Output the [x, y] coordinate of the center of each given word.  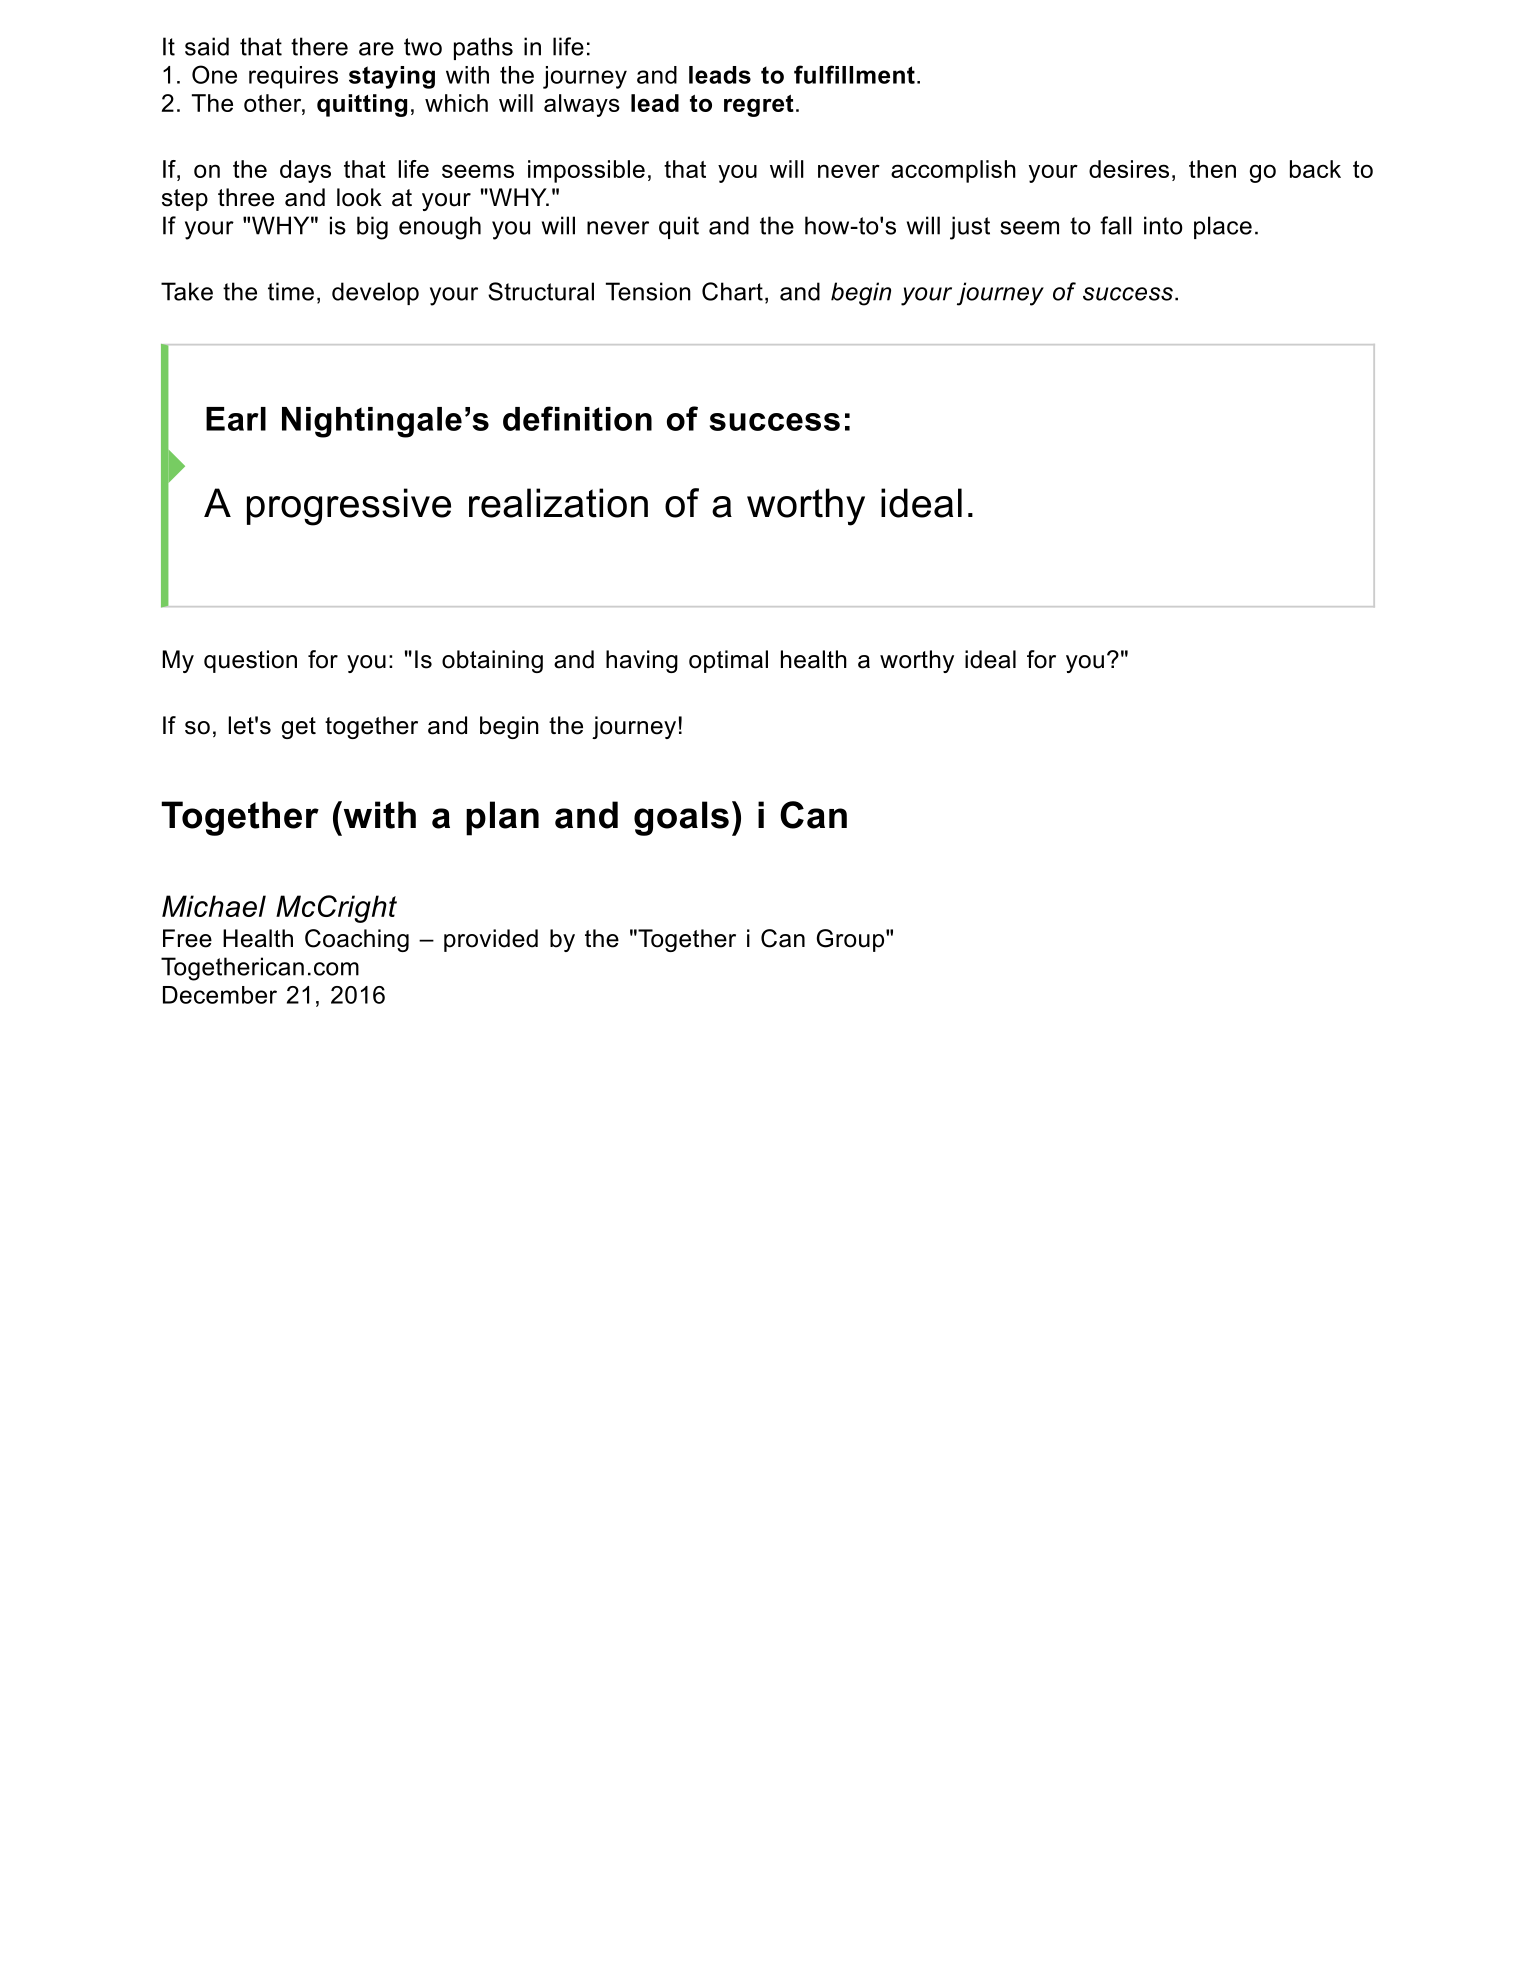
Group [852, 940]
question [250, 661]
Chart [732, 291]
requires [293, 77]
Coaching [357, 940]
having [642, 661]
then [1212, 169]
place [1223, 227]
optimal [728, 661]
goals [681, 818]
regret [759, 106]
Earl [236, 419]
